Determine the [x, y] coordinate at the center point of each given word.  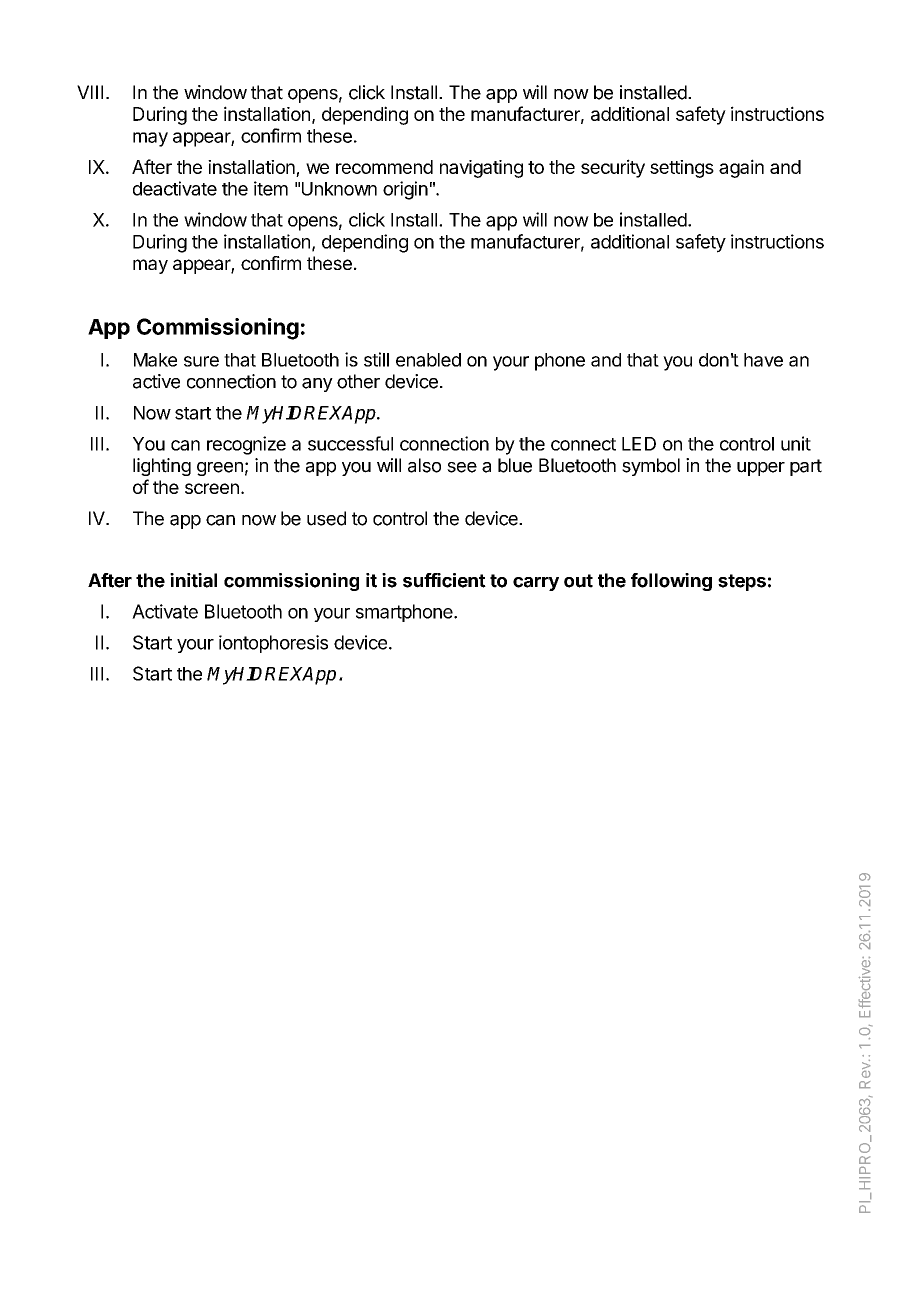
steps [742, 582]
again [741, 168]
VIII [90, 92]
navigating [481, 169]
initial [193, 580]
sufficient [444, 580]
